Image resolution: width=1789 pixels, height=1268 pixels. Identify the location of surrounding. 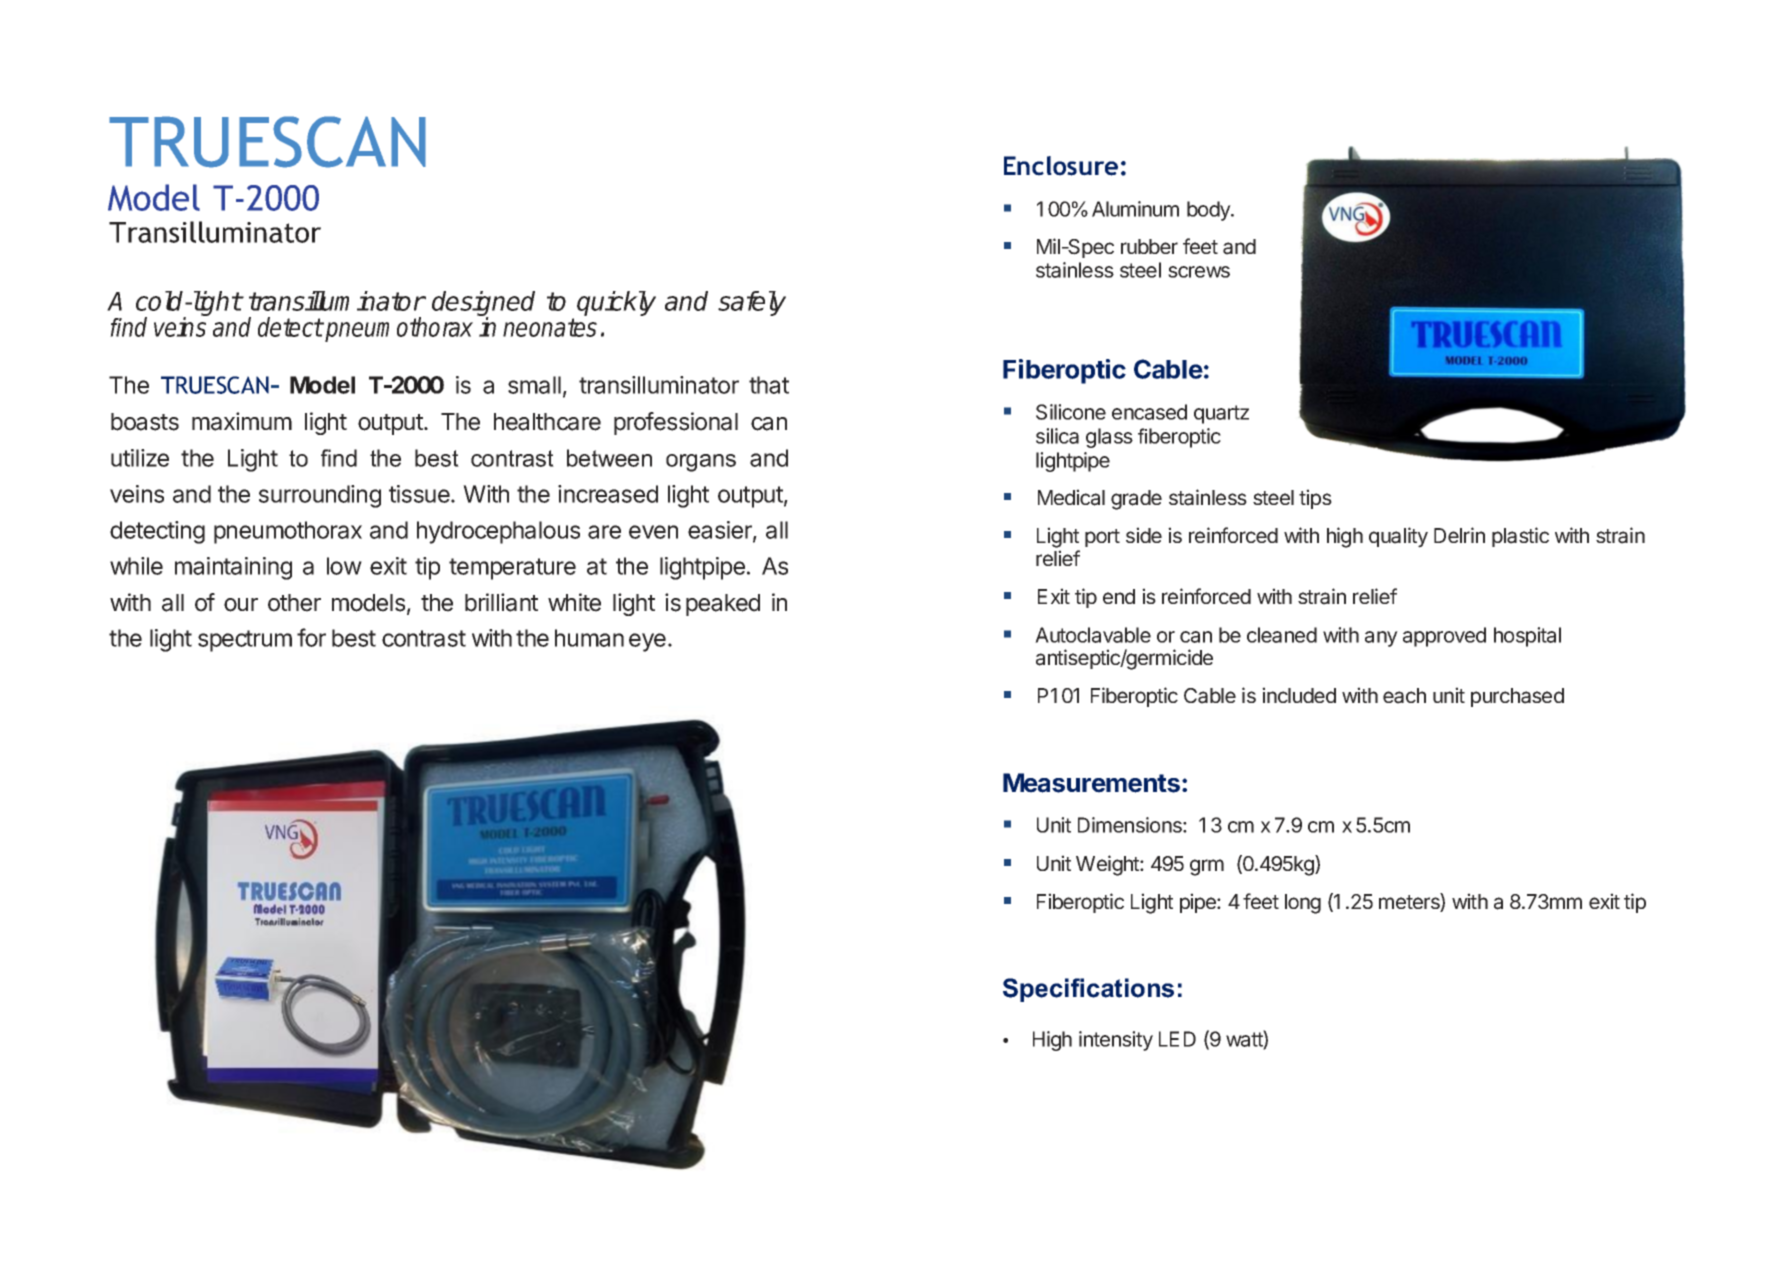
(320, 496).
